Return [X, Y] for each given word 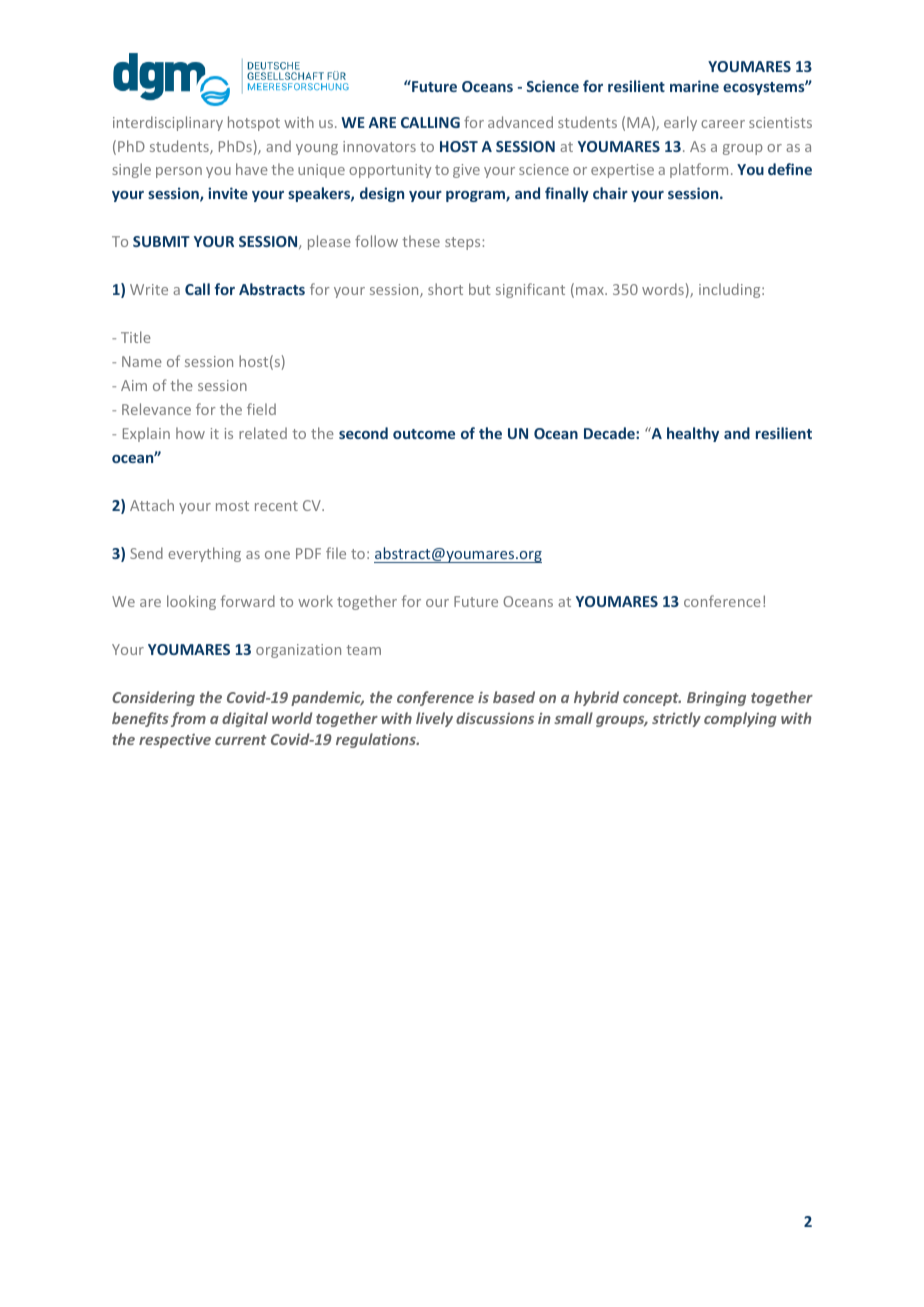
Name [142, 361]
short [445, 289]
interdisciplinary [168, 123]
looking [191, 602]
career [723, 124]
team [363, 650]
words [663, 289]
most [232, 506]
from [188, 719]
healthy [693, 434]
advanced [520, 122]
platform [699, 170]
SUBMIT [161, 241]
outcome [424, 434]
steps [464, 243]
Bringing [716, 699]
